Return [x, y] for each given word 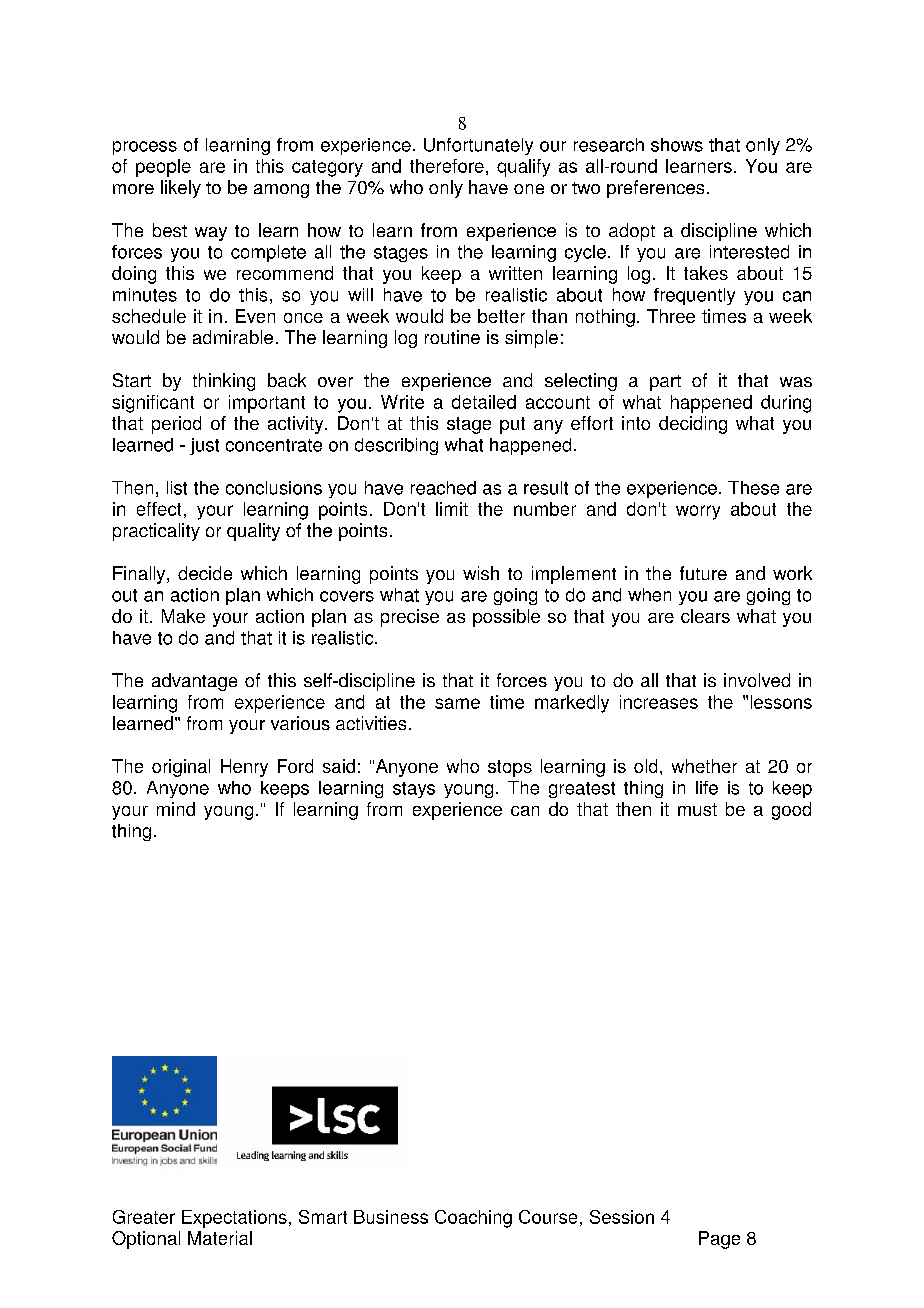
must [697, 809]
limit [452, 509]
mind [176, 809]
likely [181, 189]
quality [253, 532]
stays [414, 790]
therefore [447, 166]
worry [698, 512]
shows [677, 145]
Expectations [234, 1219]
